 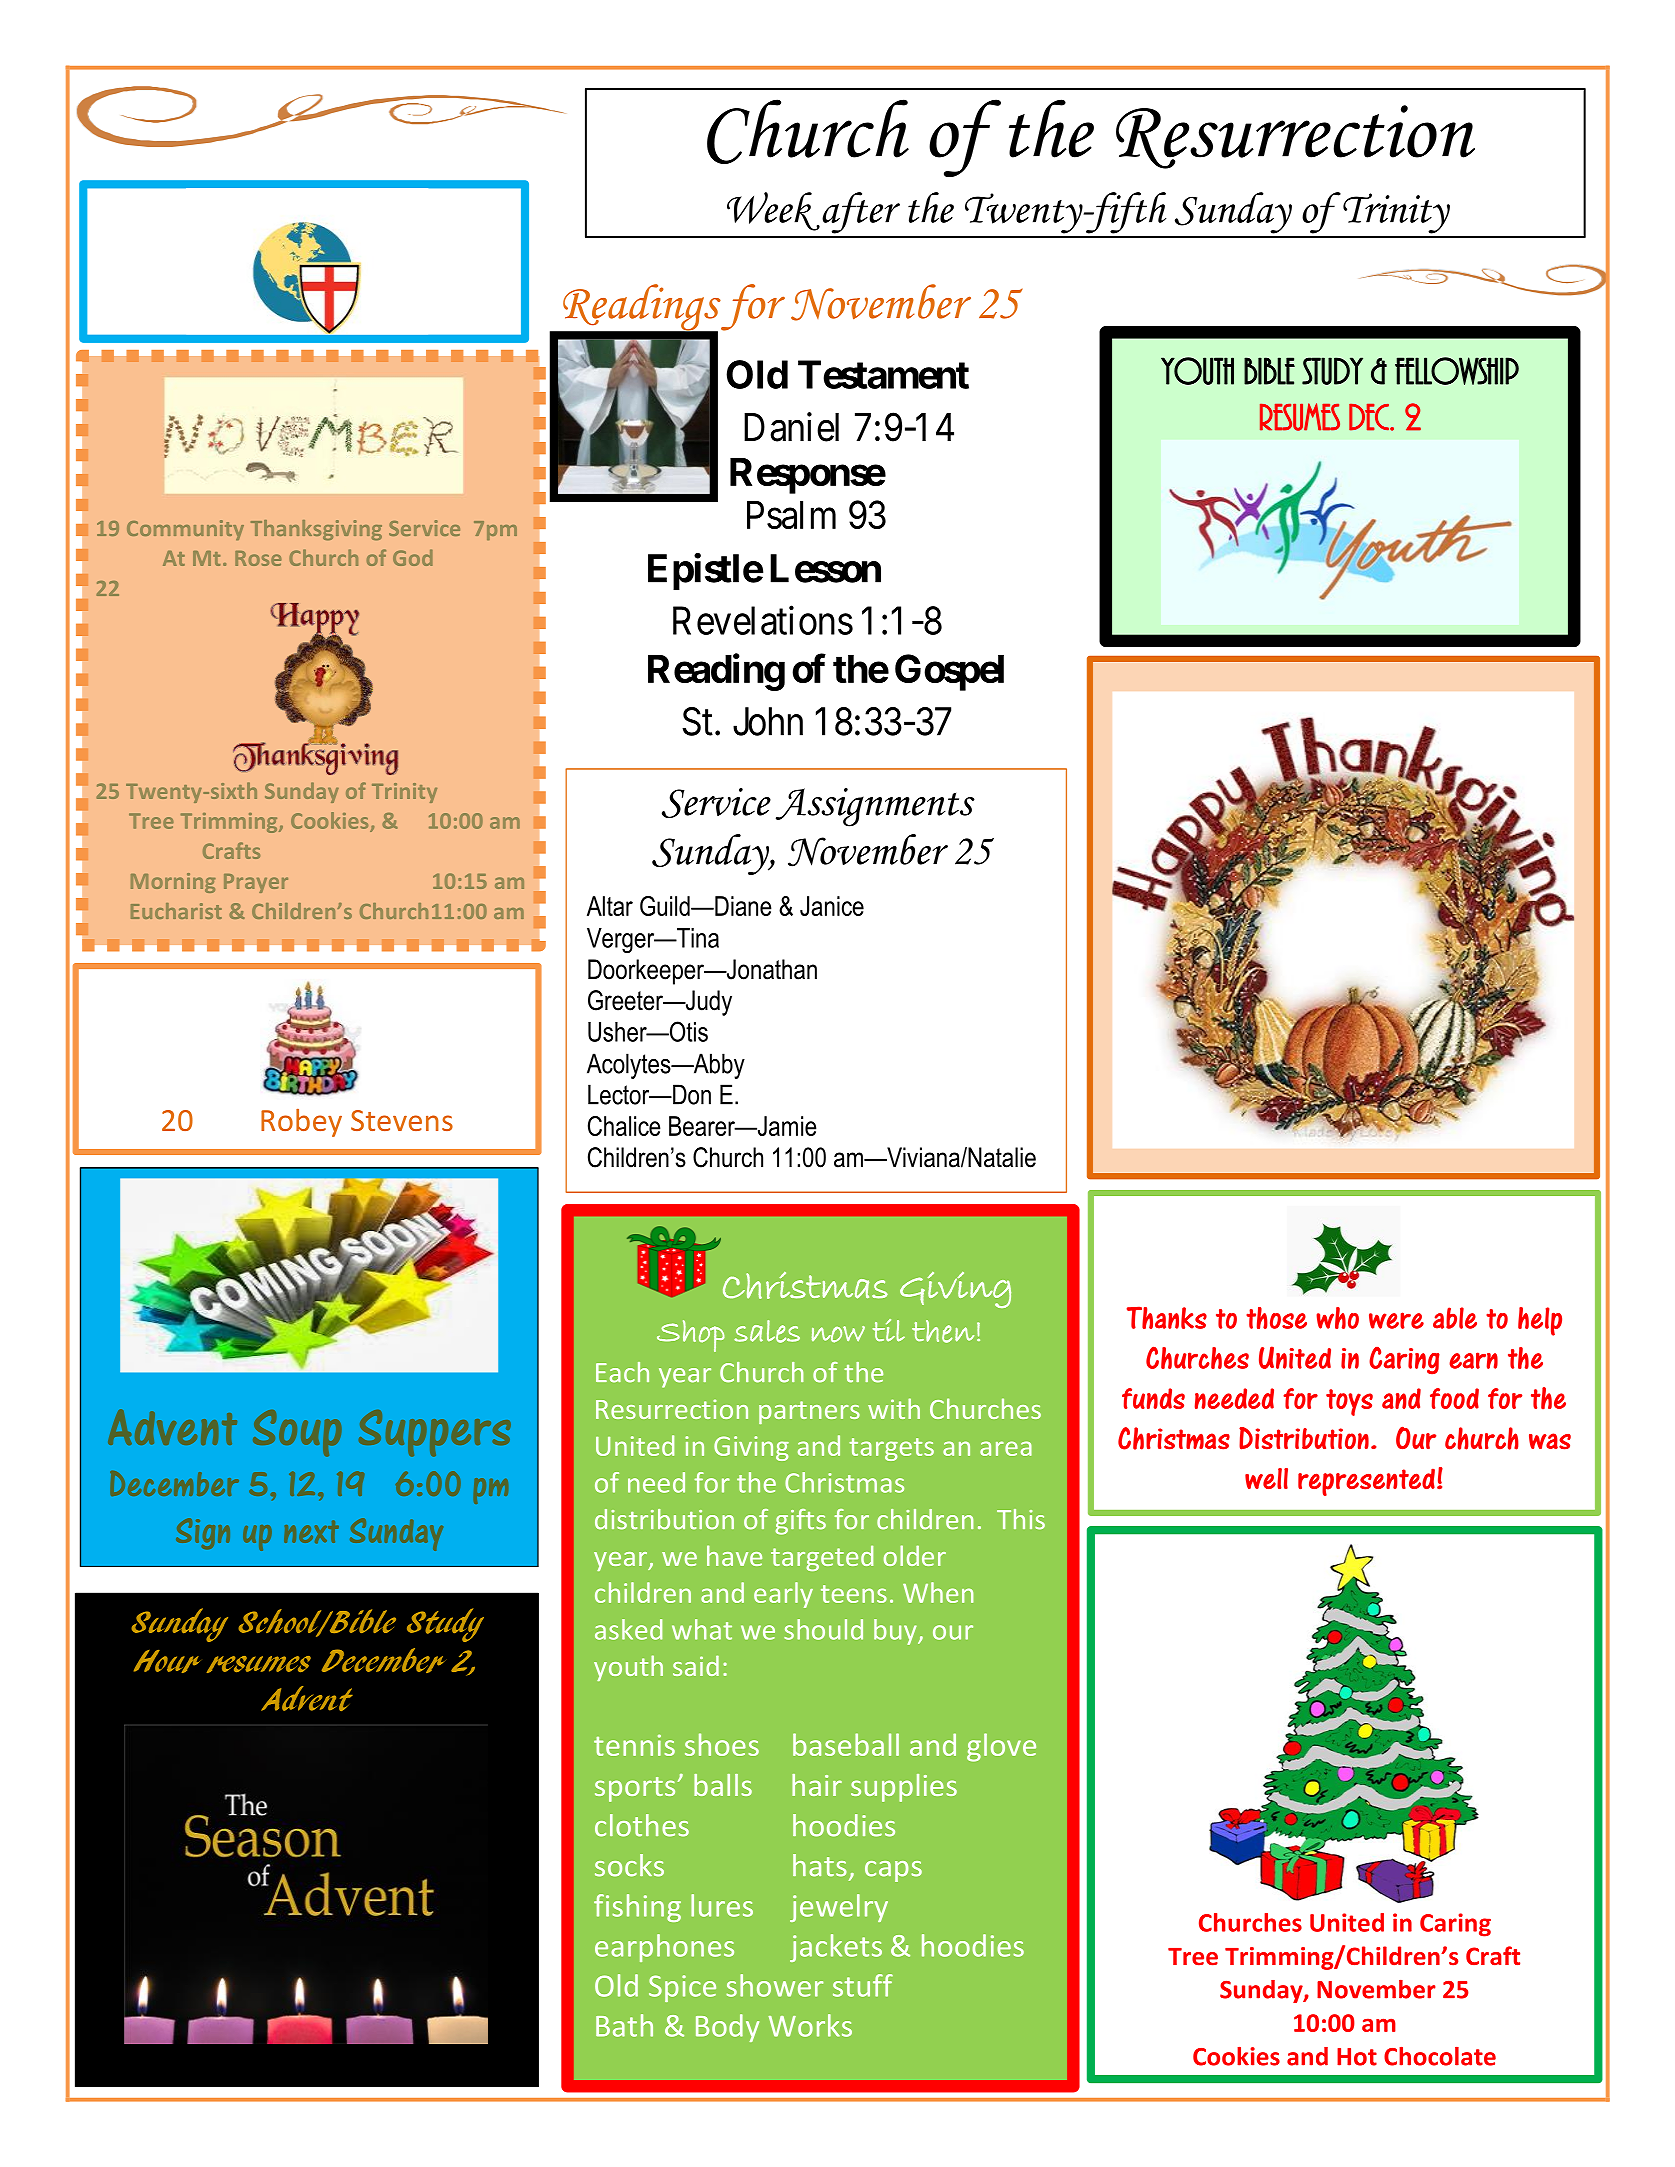 I want to click on Daniel, so click(x=791, y=427).
